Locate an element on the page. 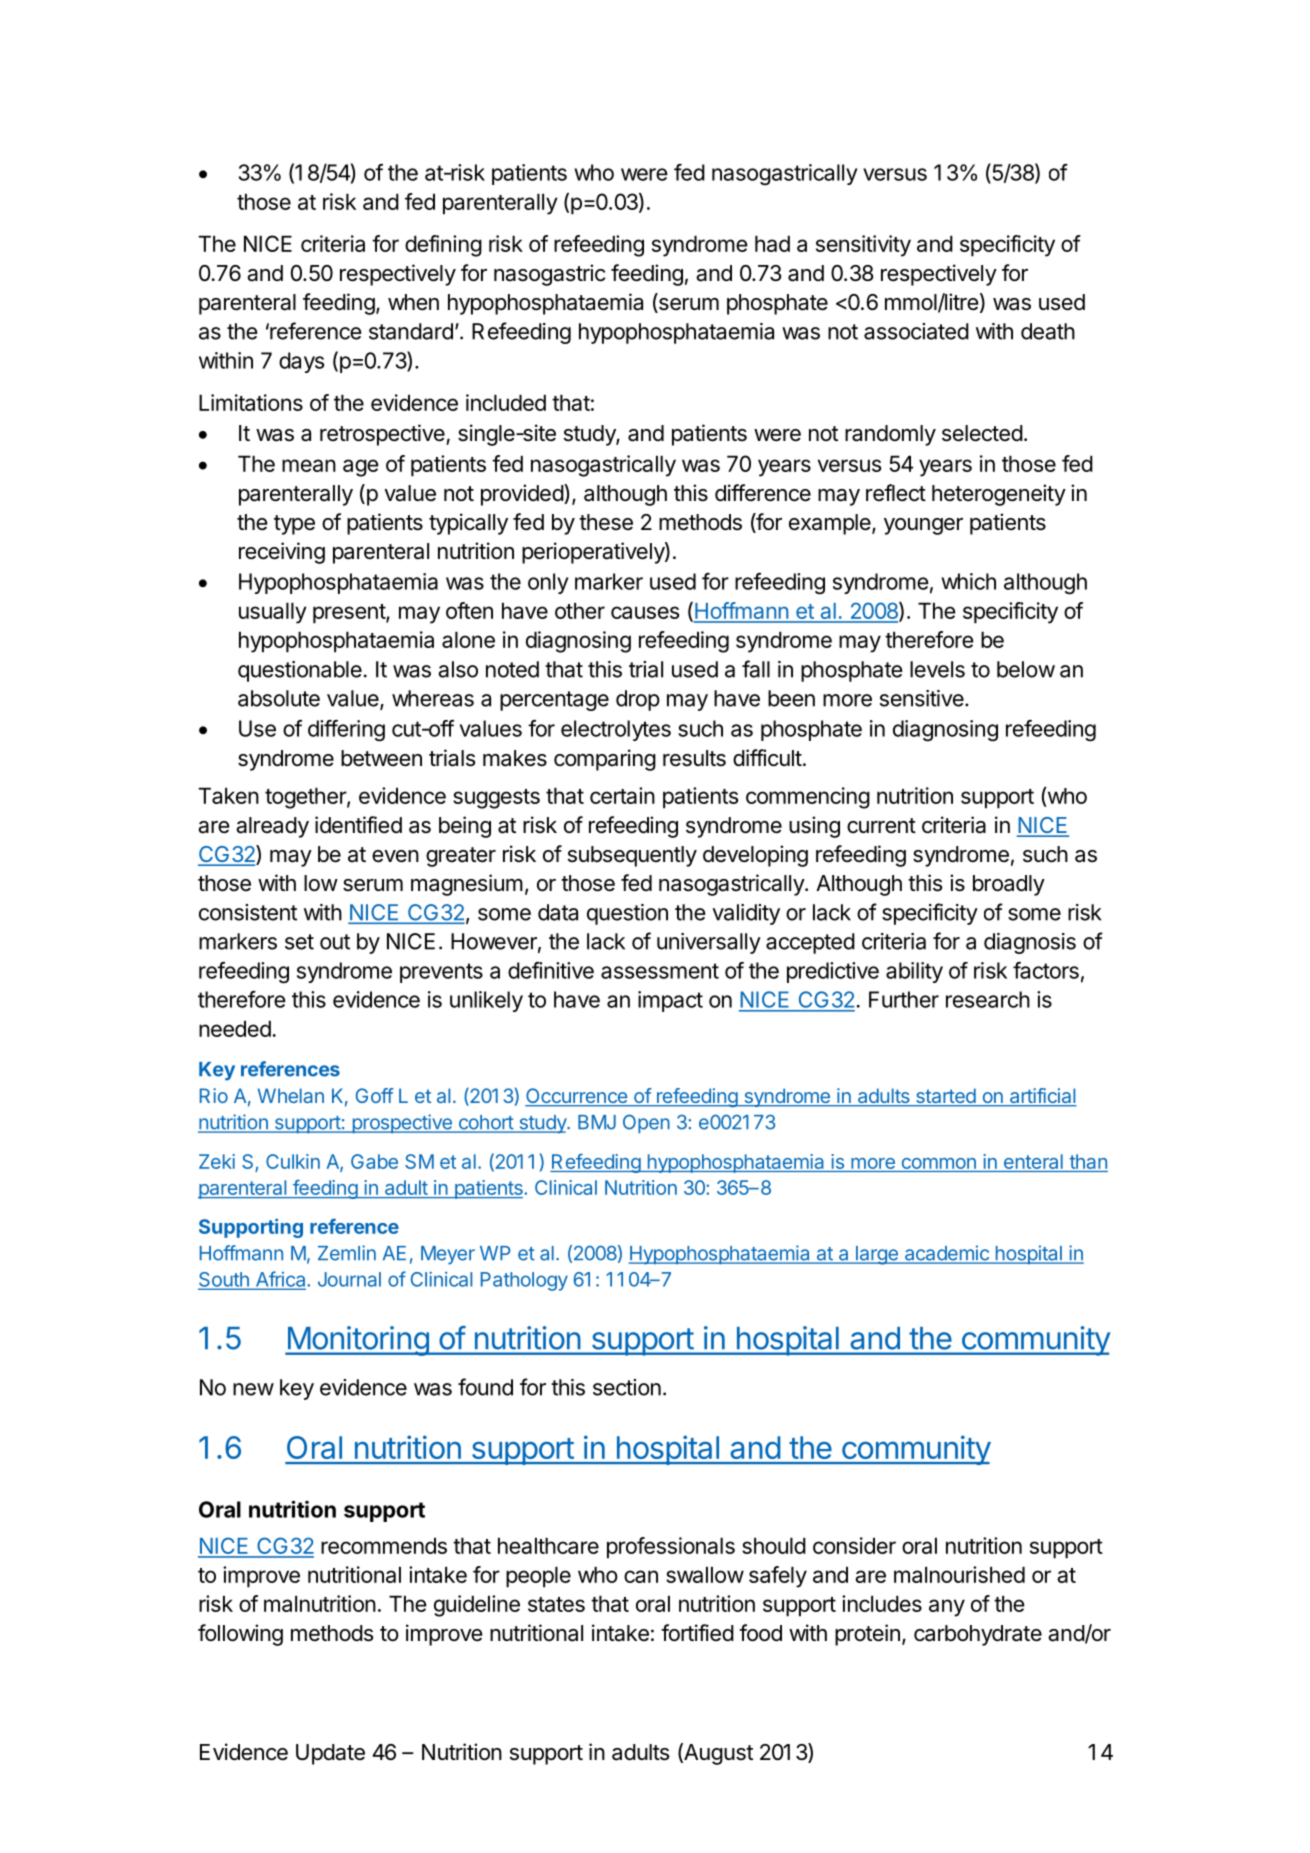 Image resolution: width=1310 pixels, height=1853 pixels. malnourished is located at coordinates (959, 1574).
